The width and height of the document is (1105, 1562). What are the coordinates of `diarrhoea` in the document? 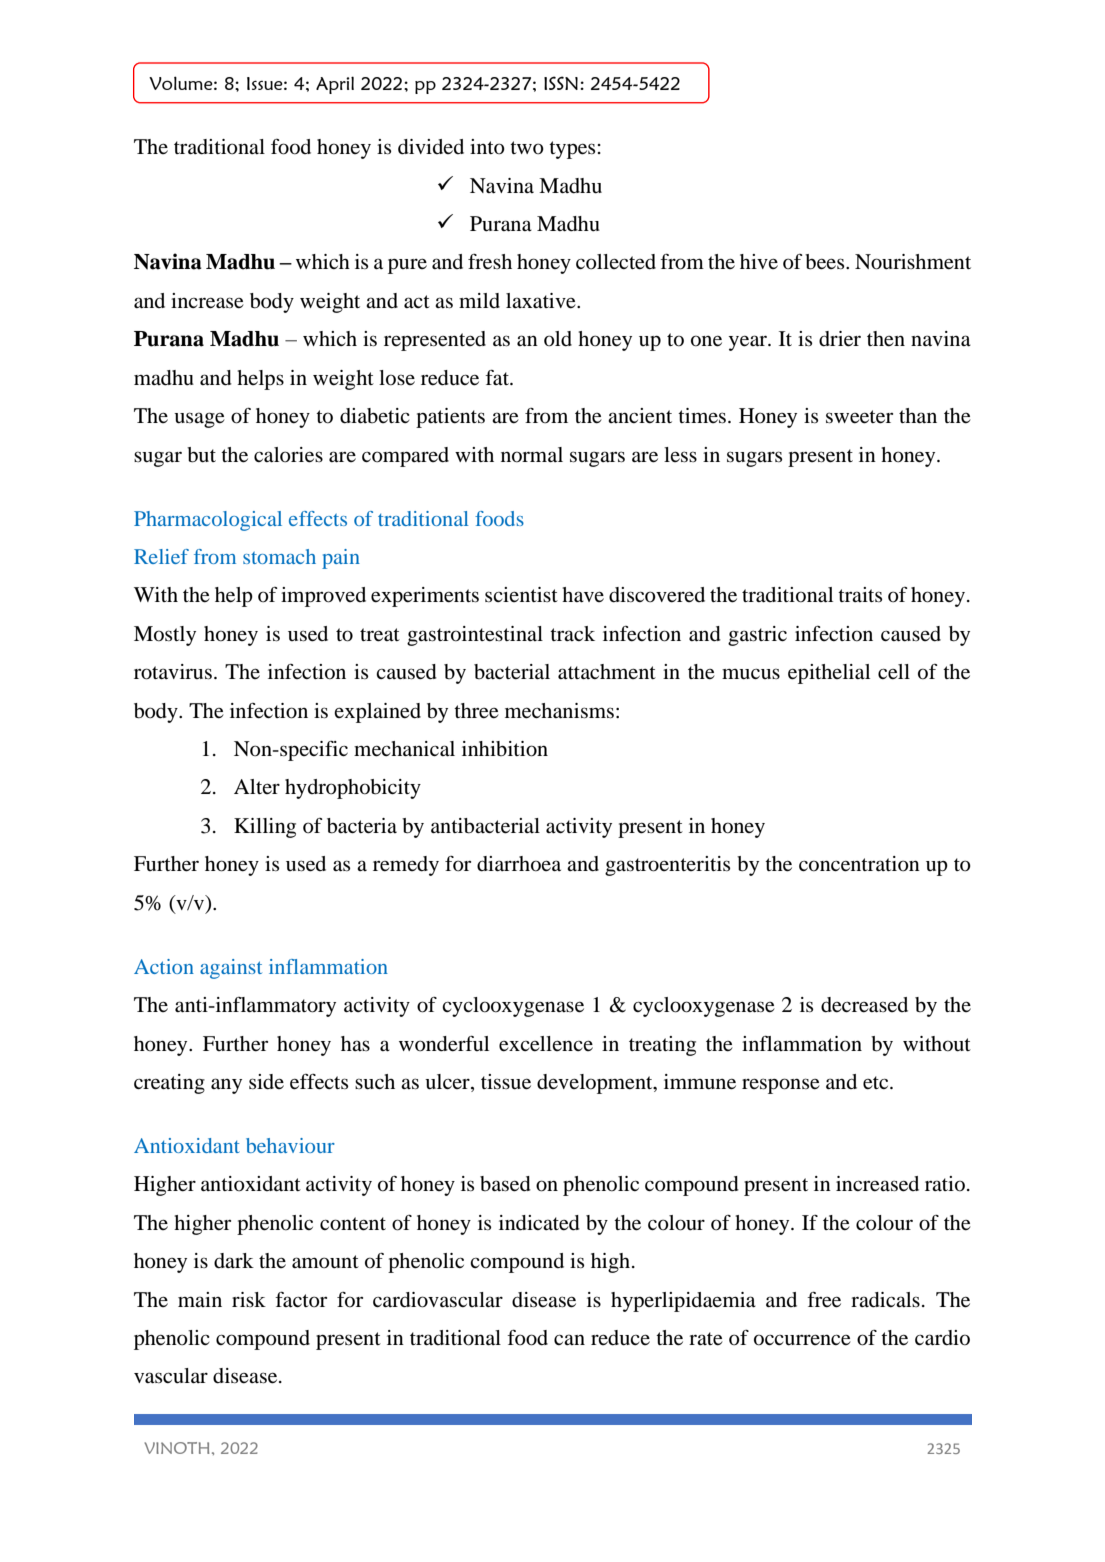 It's located at (519, 864).
